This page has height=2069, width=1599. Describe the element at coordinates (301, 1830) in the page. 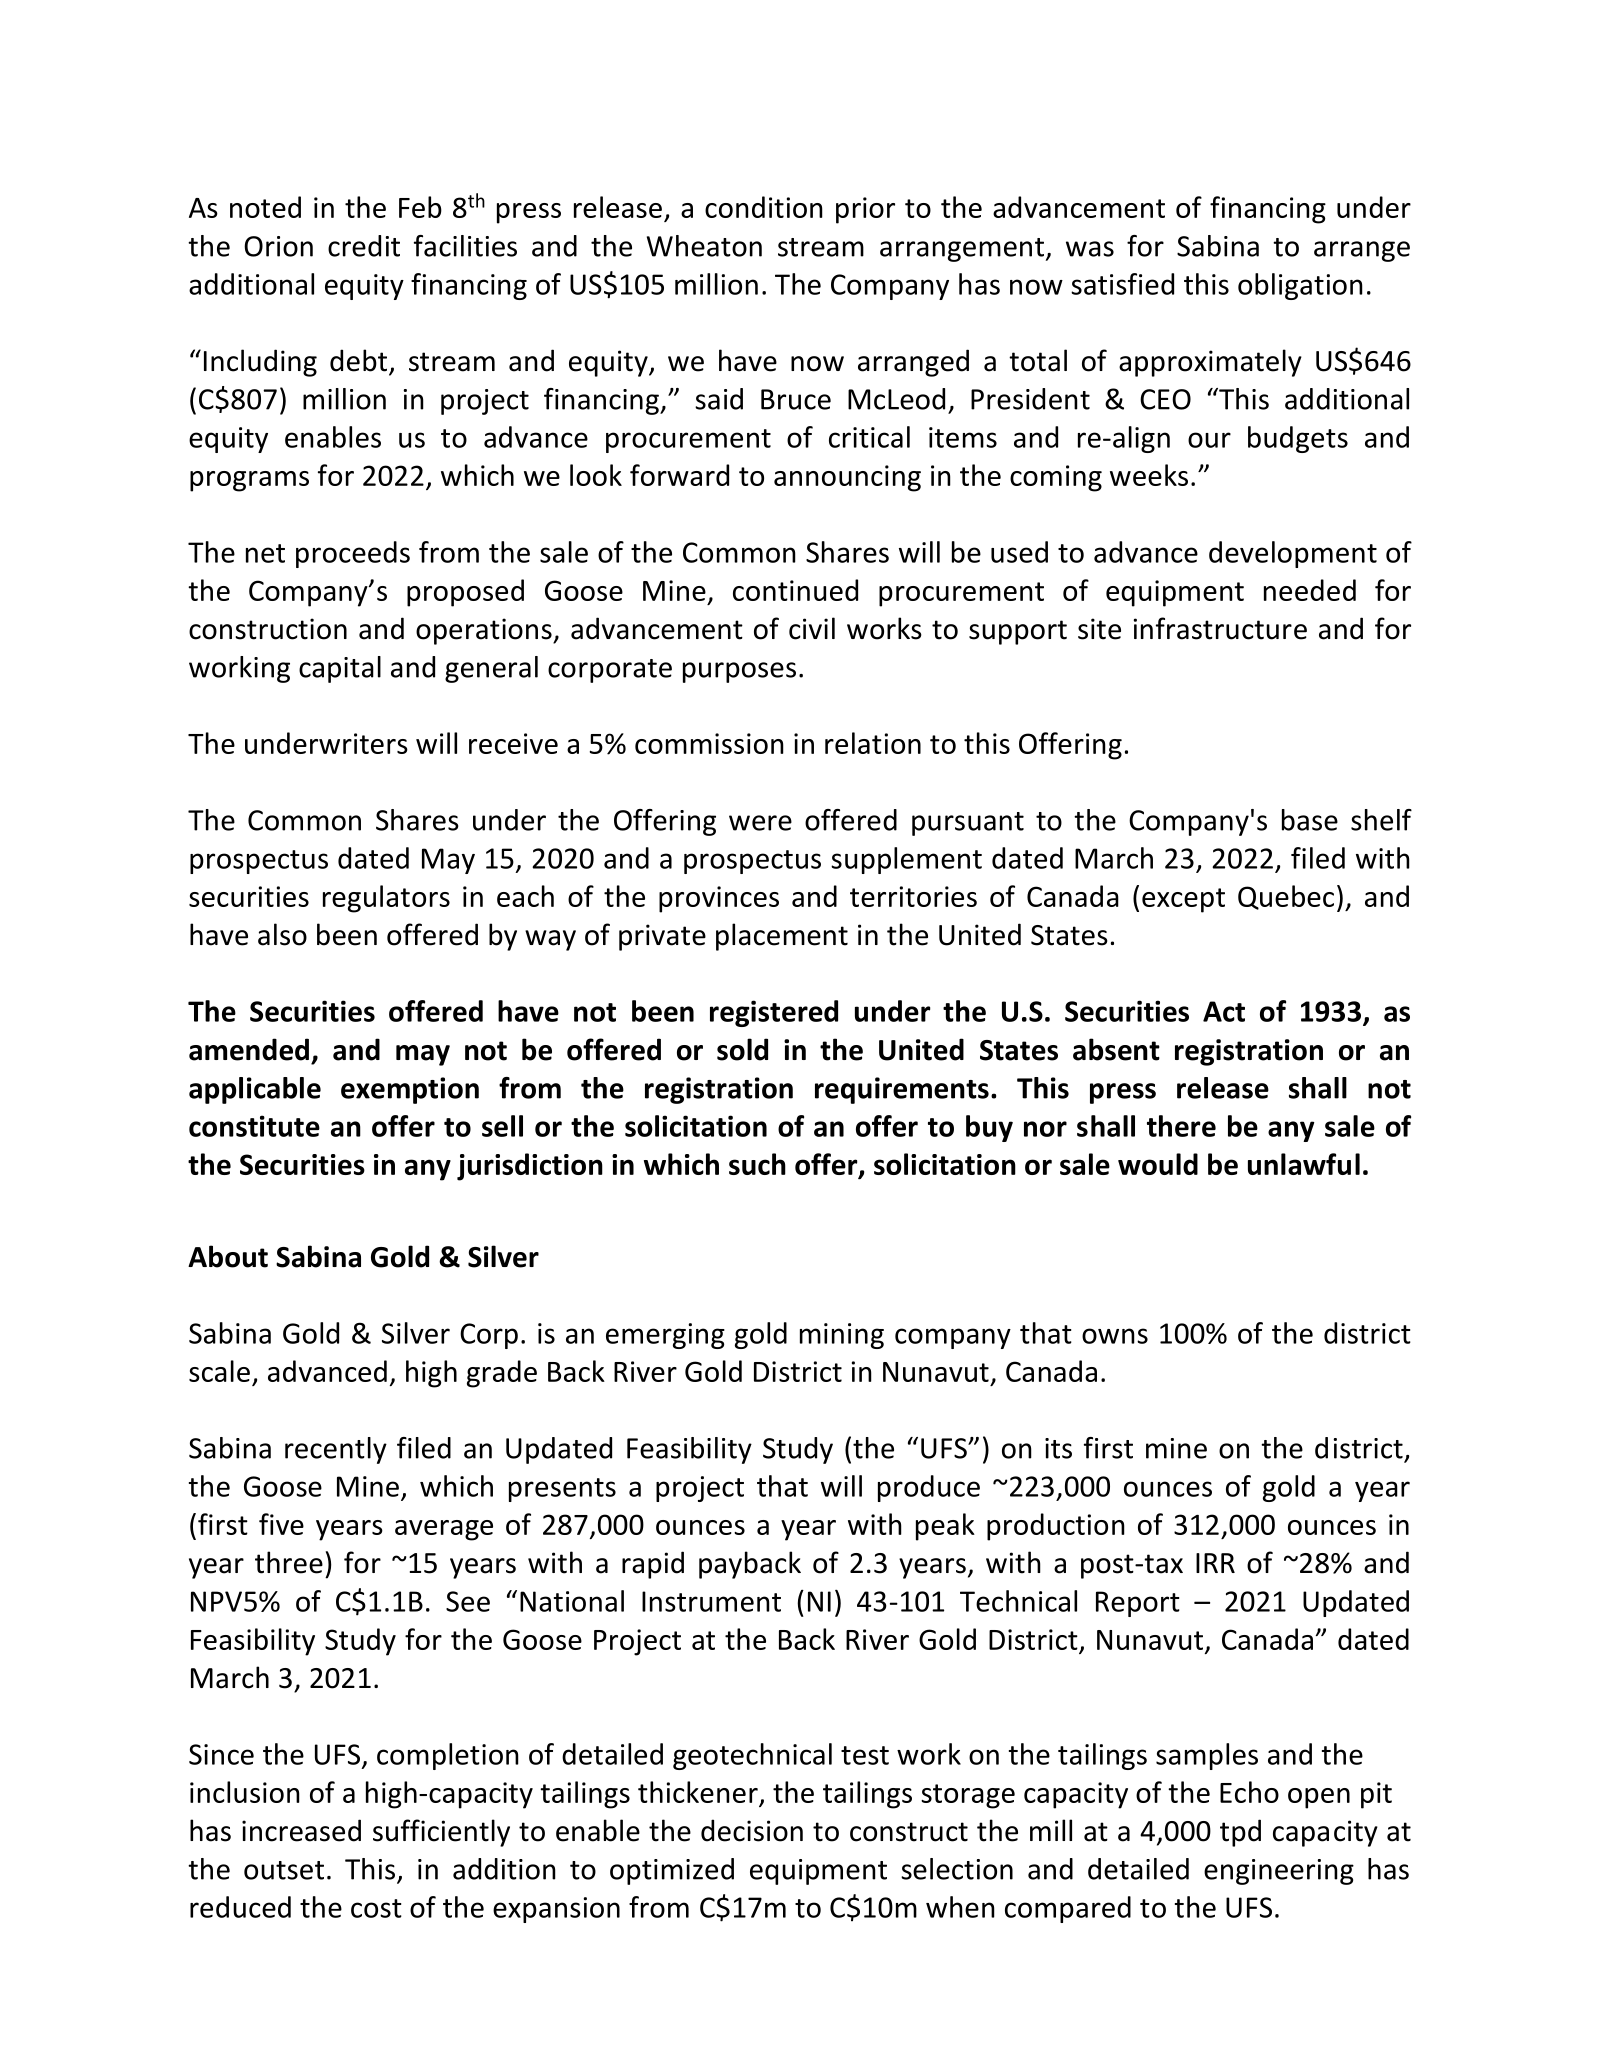

I see `increased` at that location.
